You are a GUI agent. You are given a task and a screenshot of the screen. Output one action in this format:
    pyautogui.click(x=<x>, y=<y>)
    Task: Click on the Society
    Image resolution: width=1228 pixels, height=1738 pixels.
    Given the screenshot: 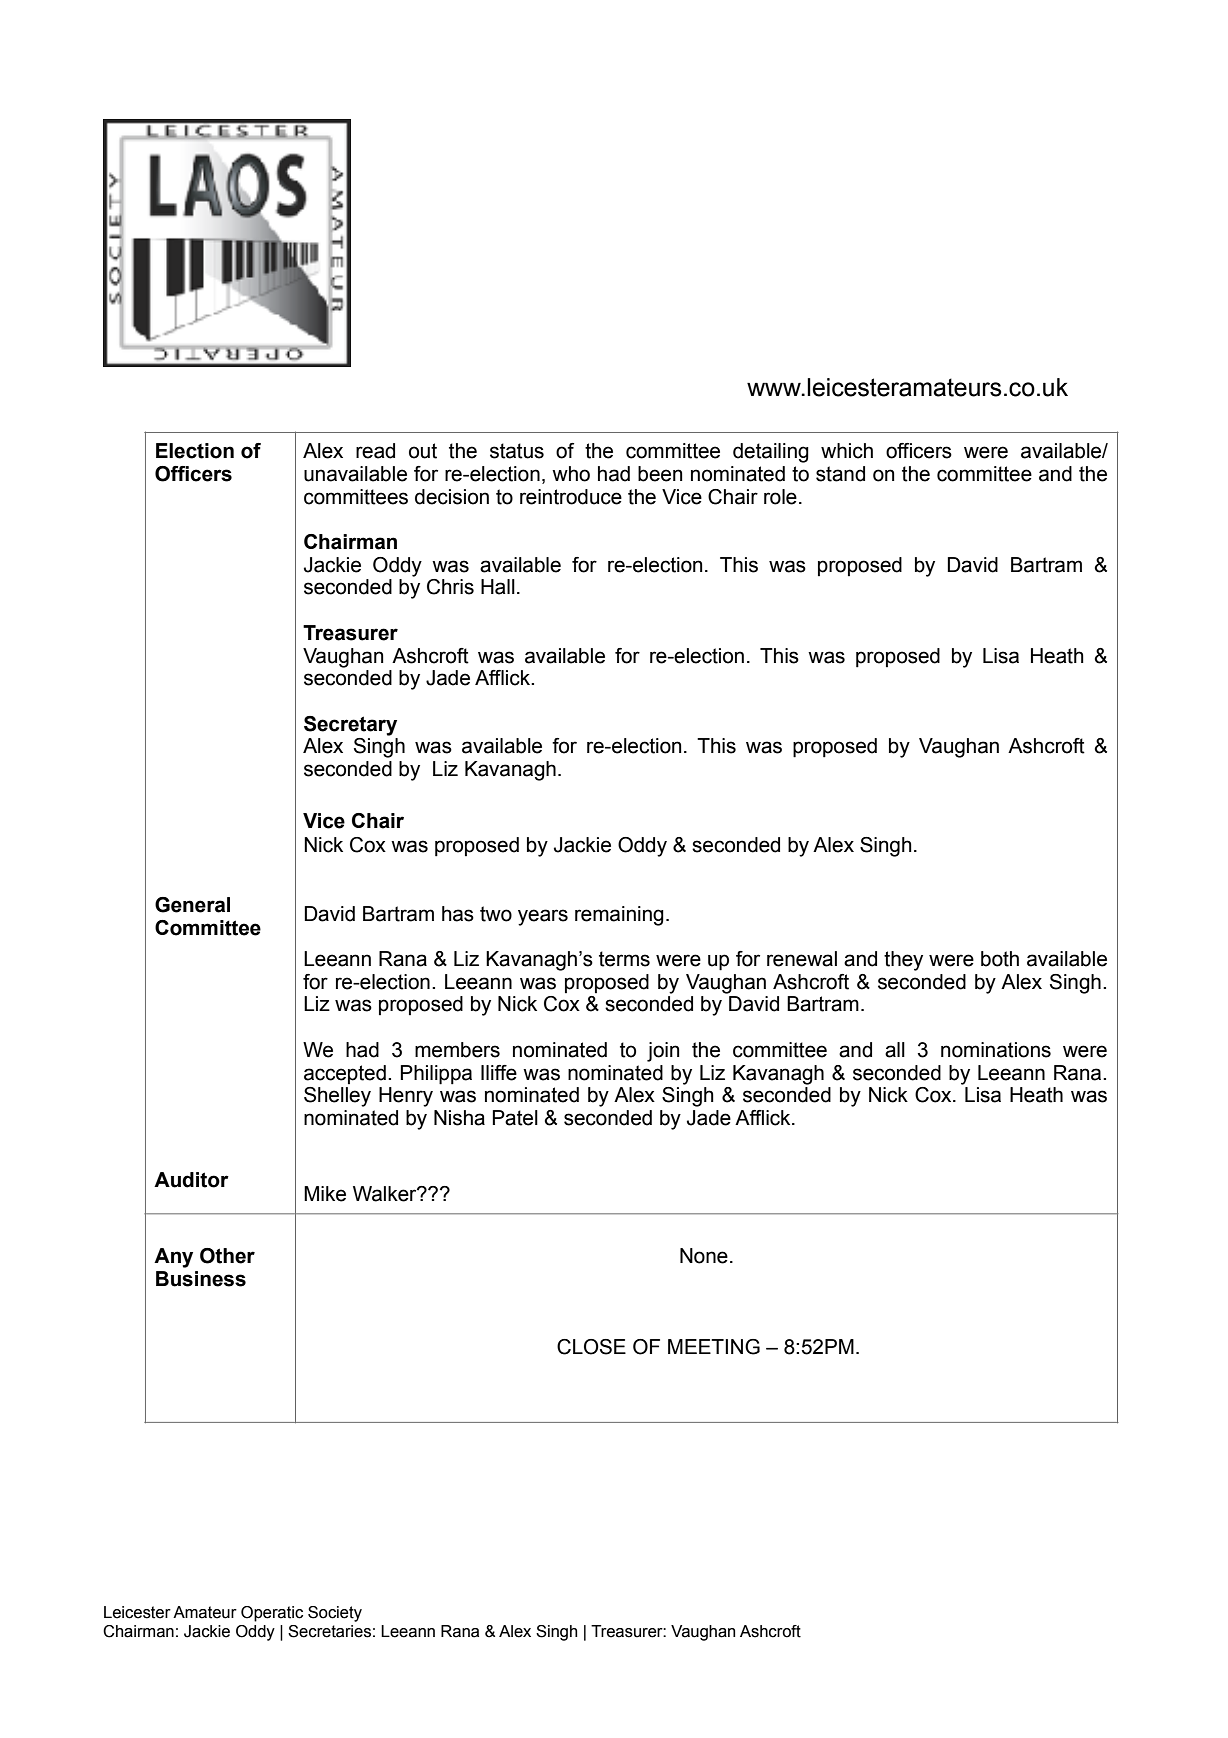 What is the action you would take?
    pyautogui.click(x=335, y=1614)
